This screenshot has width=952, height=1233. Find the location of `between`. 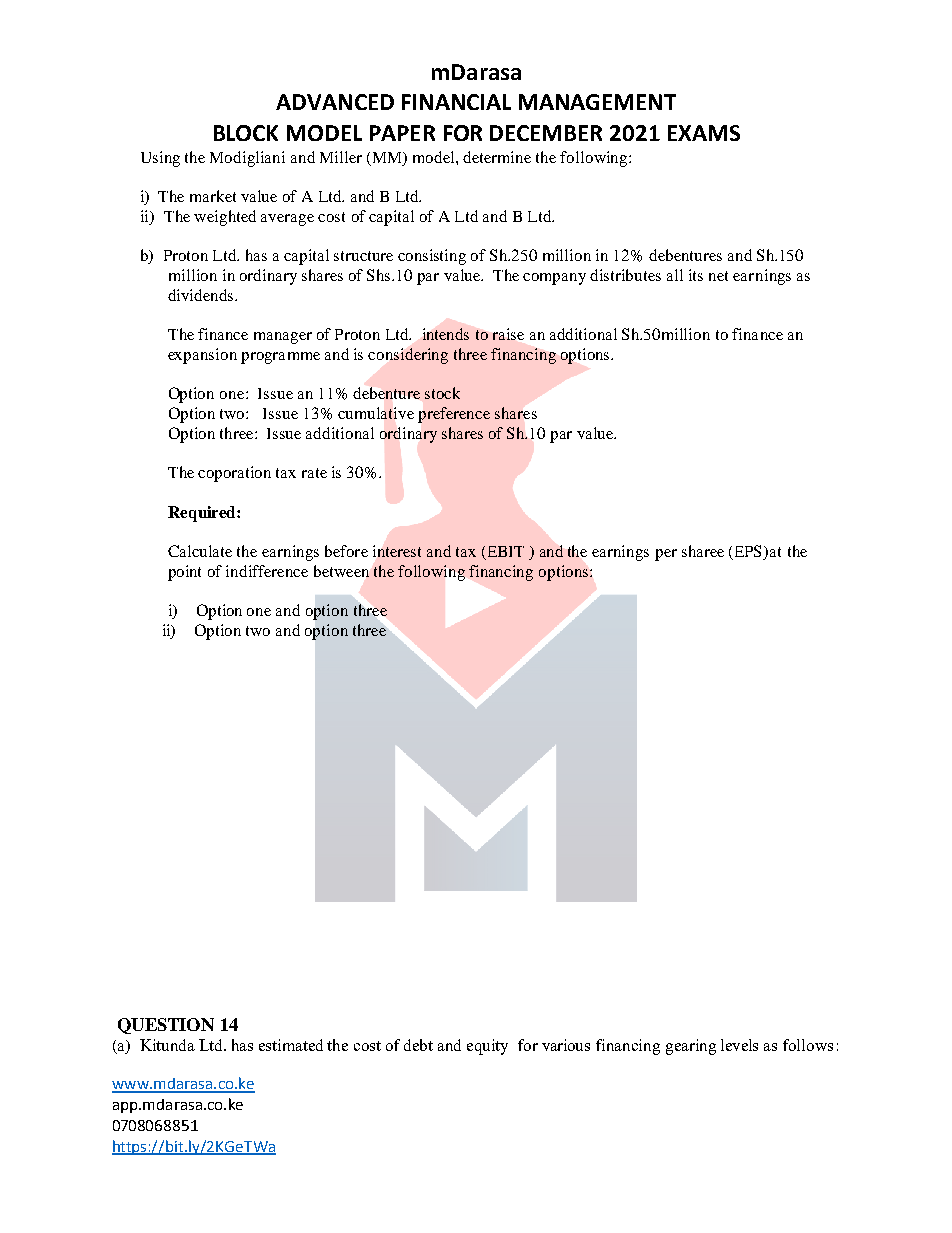

between is located at coordinates (341, 571).
